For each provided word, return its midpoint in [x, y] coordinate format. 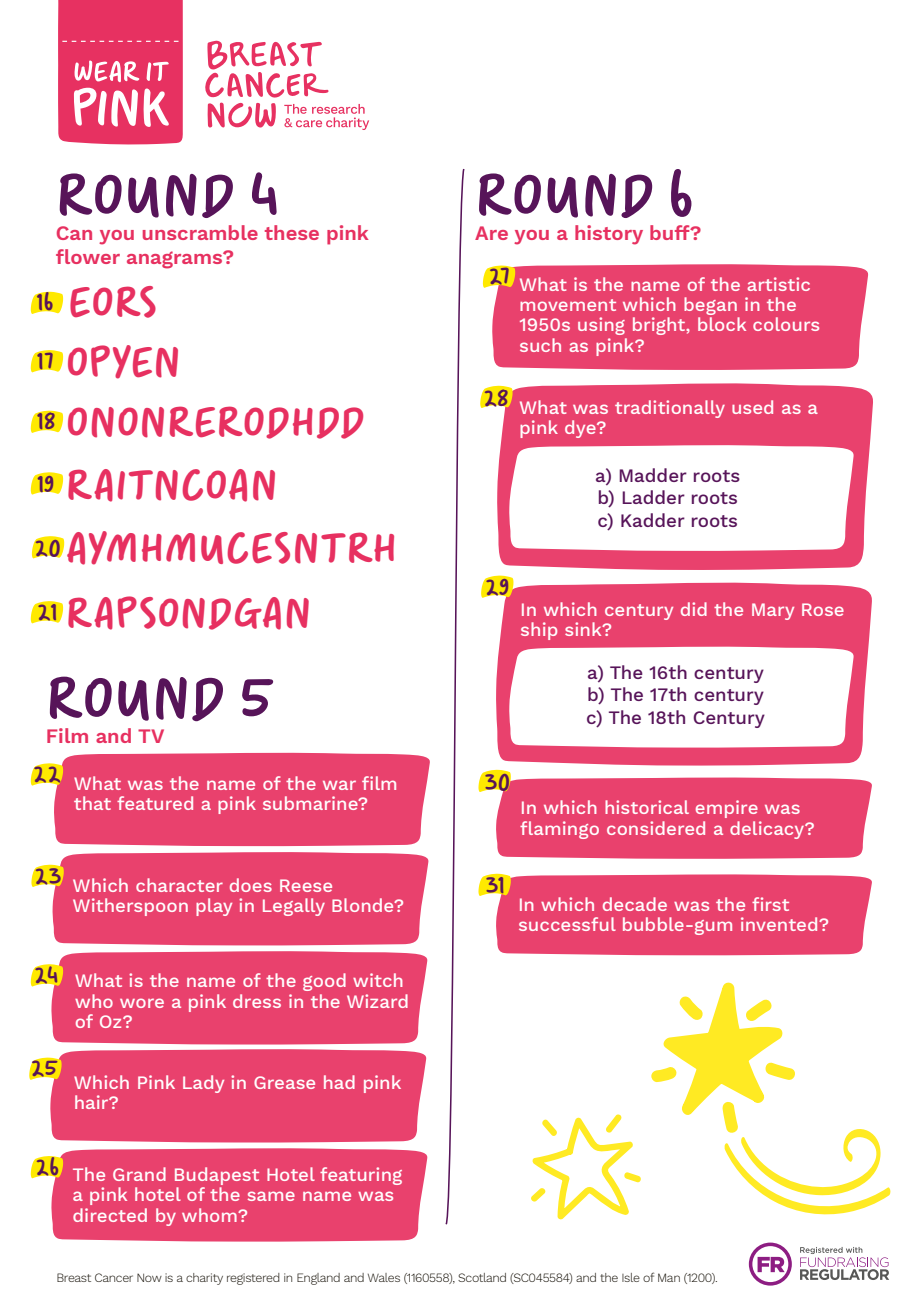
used [752, 407]
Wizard [377, 1001]
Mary [773, 611]
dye [581, 429]
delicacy [768, 830]
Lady [203, 1084]
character [179, 885]
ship [539, 631]
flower [88, 256]
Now [149, 1277]
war [339, 785]
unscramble [200, 232]
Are [491, 233]
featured [155, 803]
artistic [778, 284]
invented [780, 924]
